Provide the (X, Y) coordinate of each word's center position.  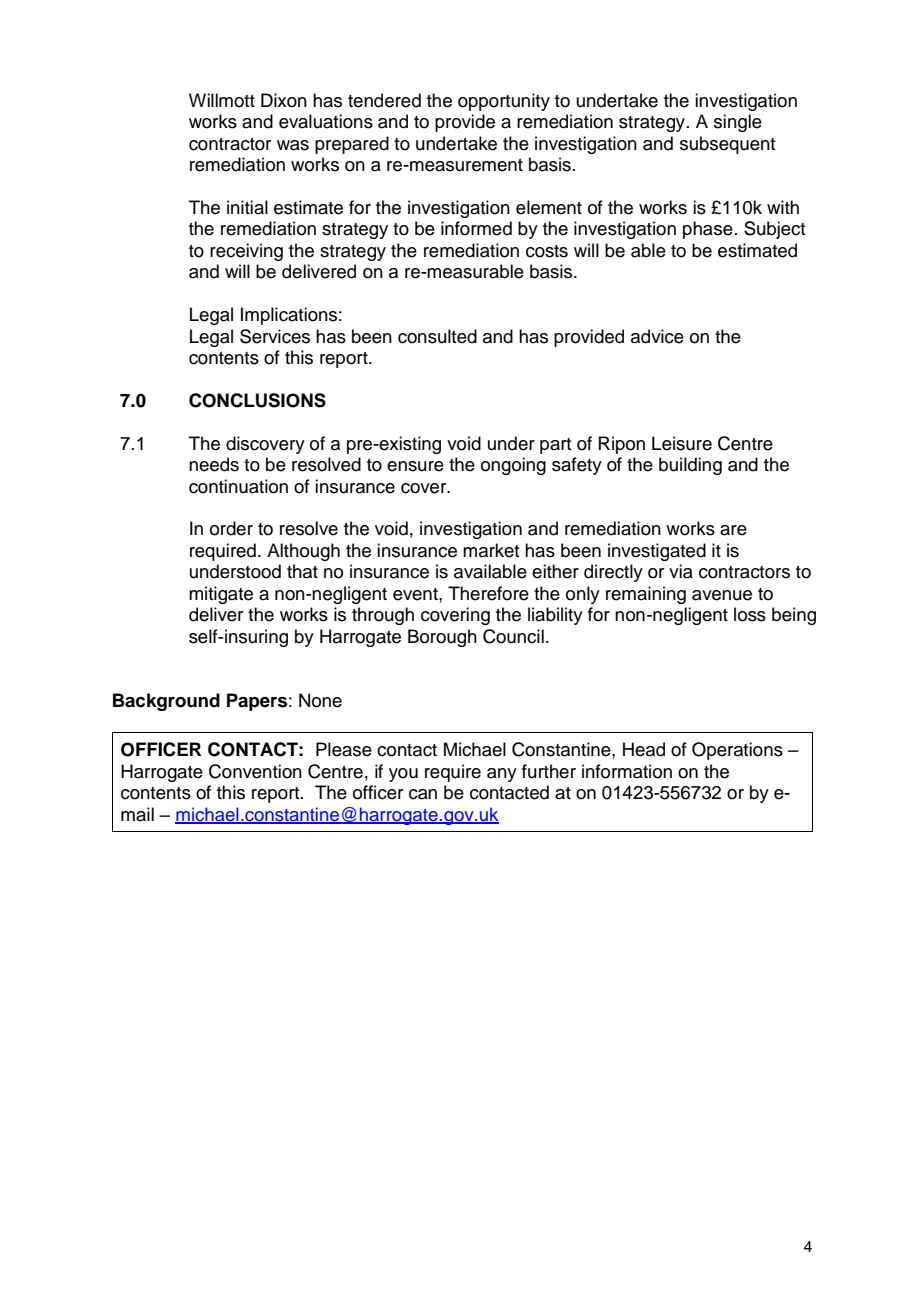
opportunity (504, 102)
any (502, 775)
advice (657, 336)
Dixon (284, 100)
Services (275, 336)
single (738, 123)
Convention (255, 771)
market (491, 550)
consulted (437, 336)
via (681, 571)
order (231, 528)
